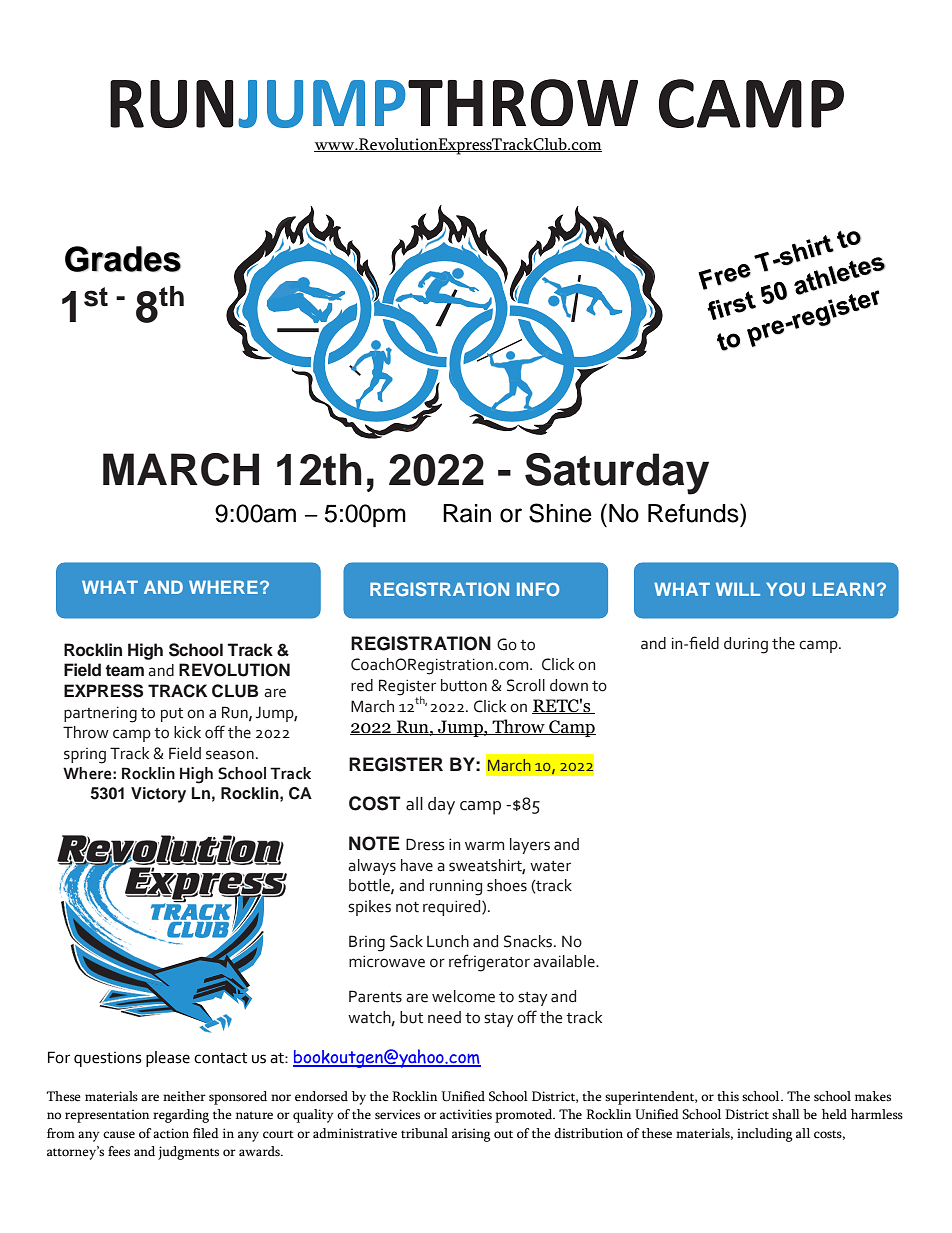 This page has height=1233, width=952. I want to click on spikes, so click(369, 908).
